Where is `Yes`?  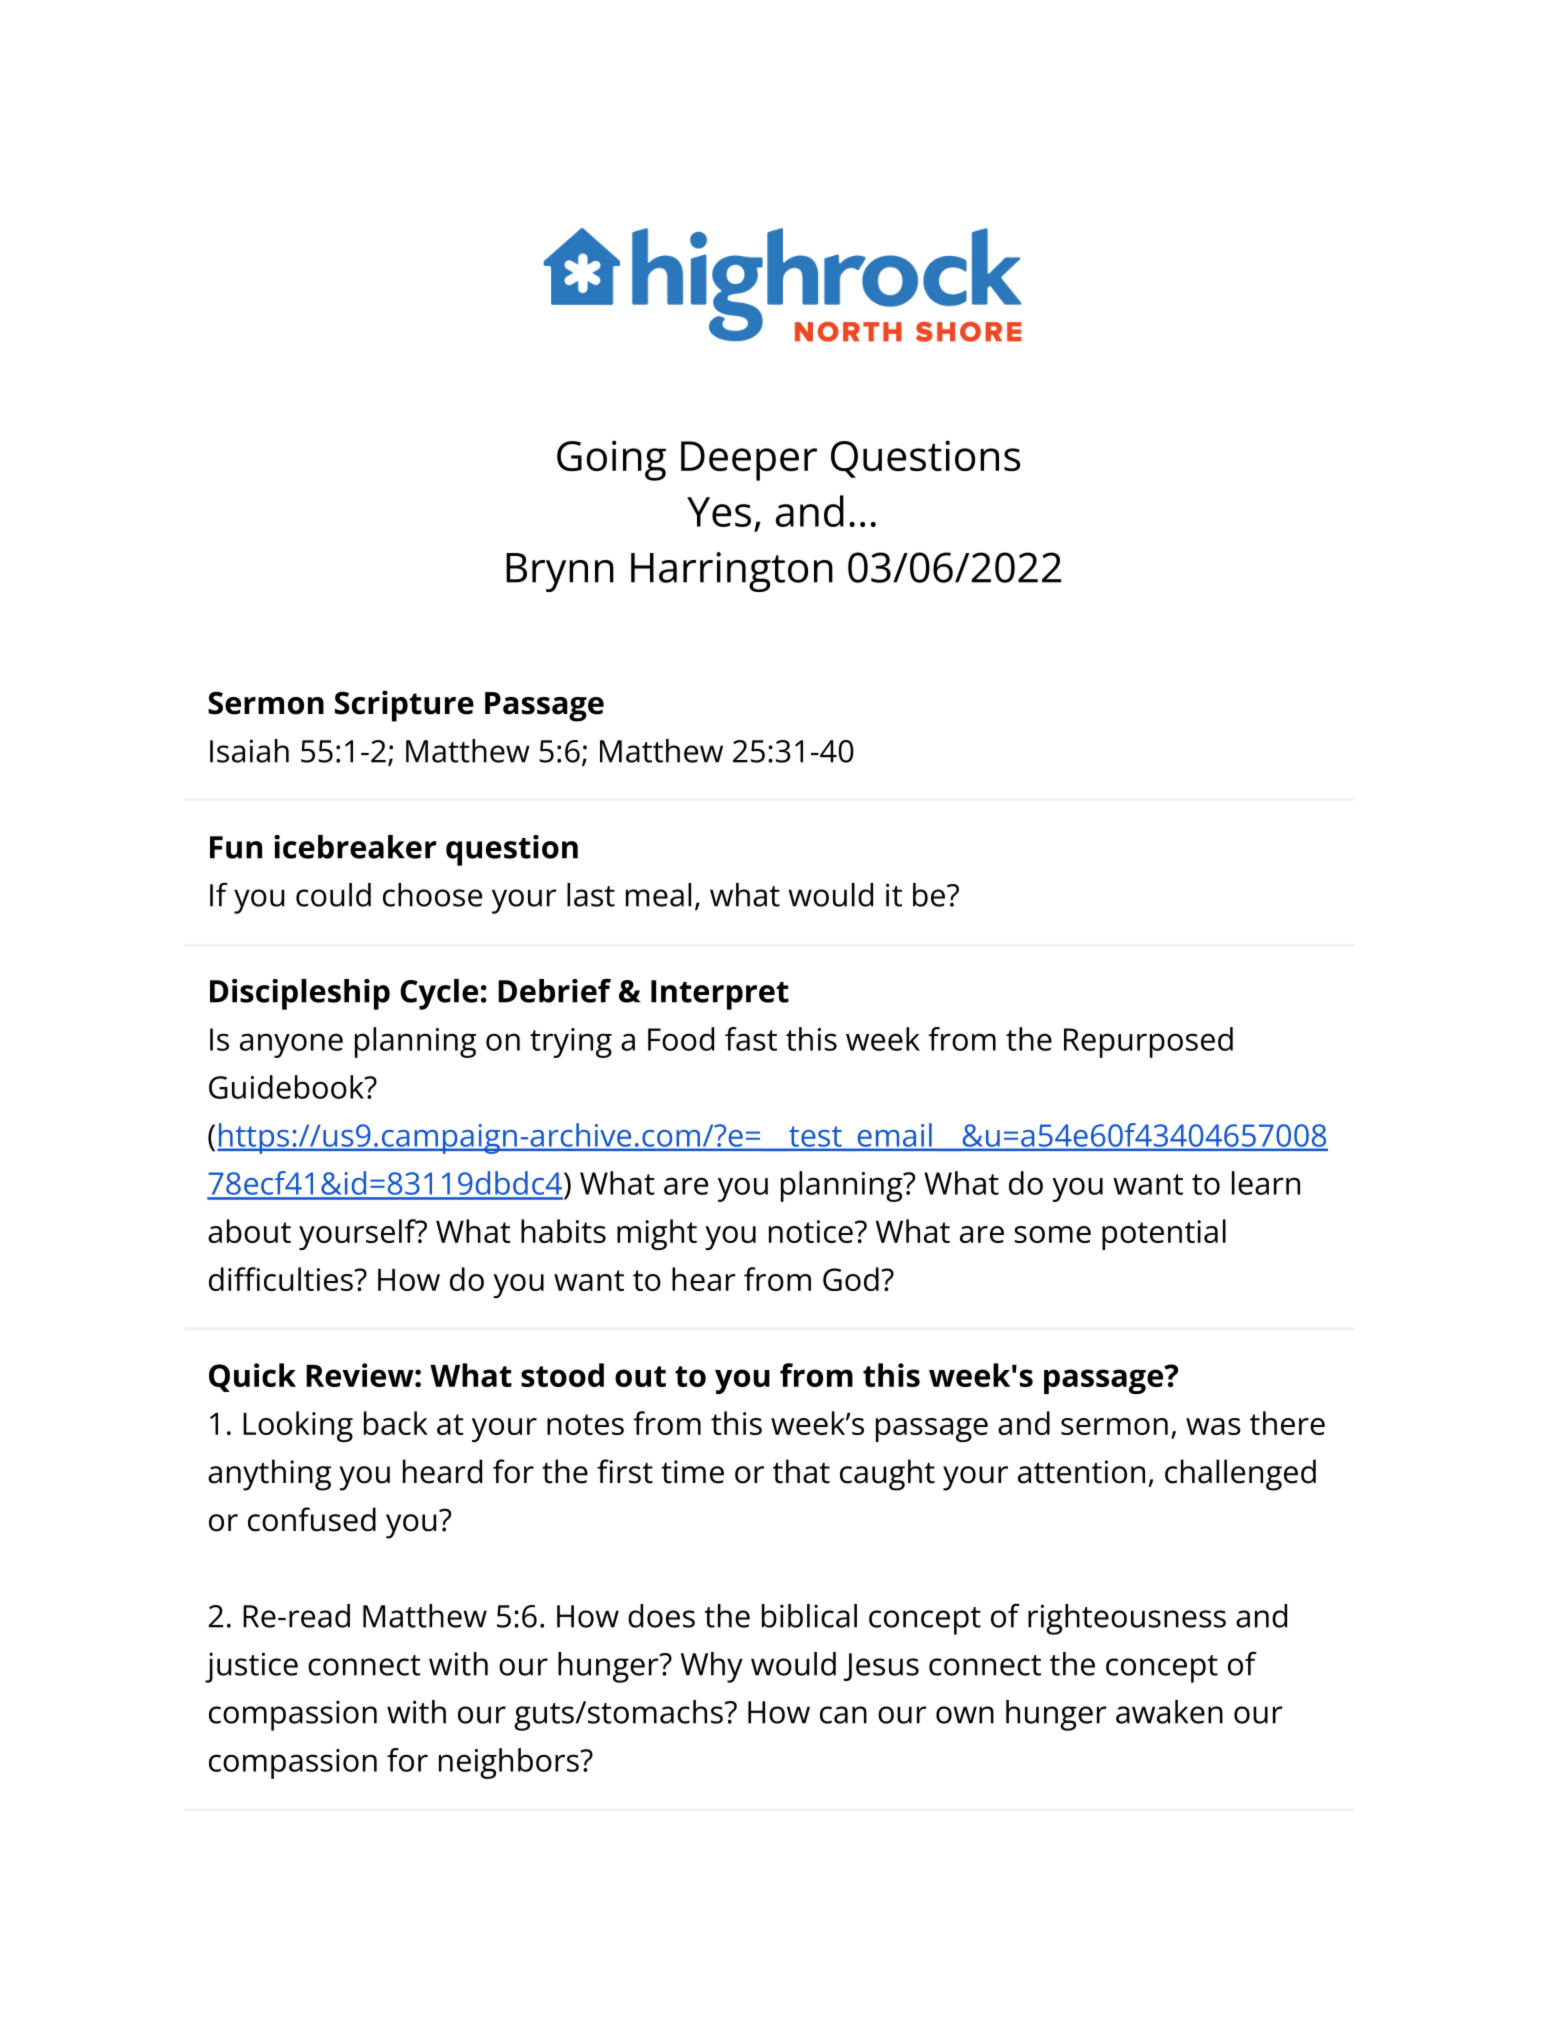 Yes is located at coordinates (719, 512).
